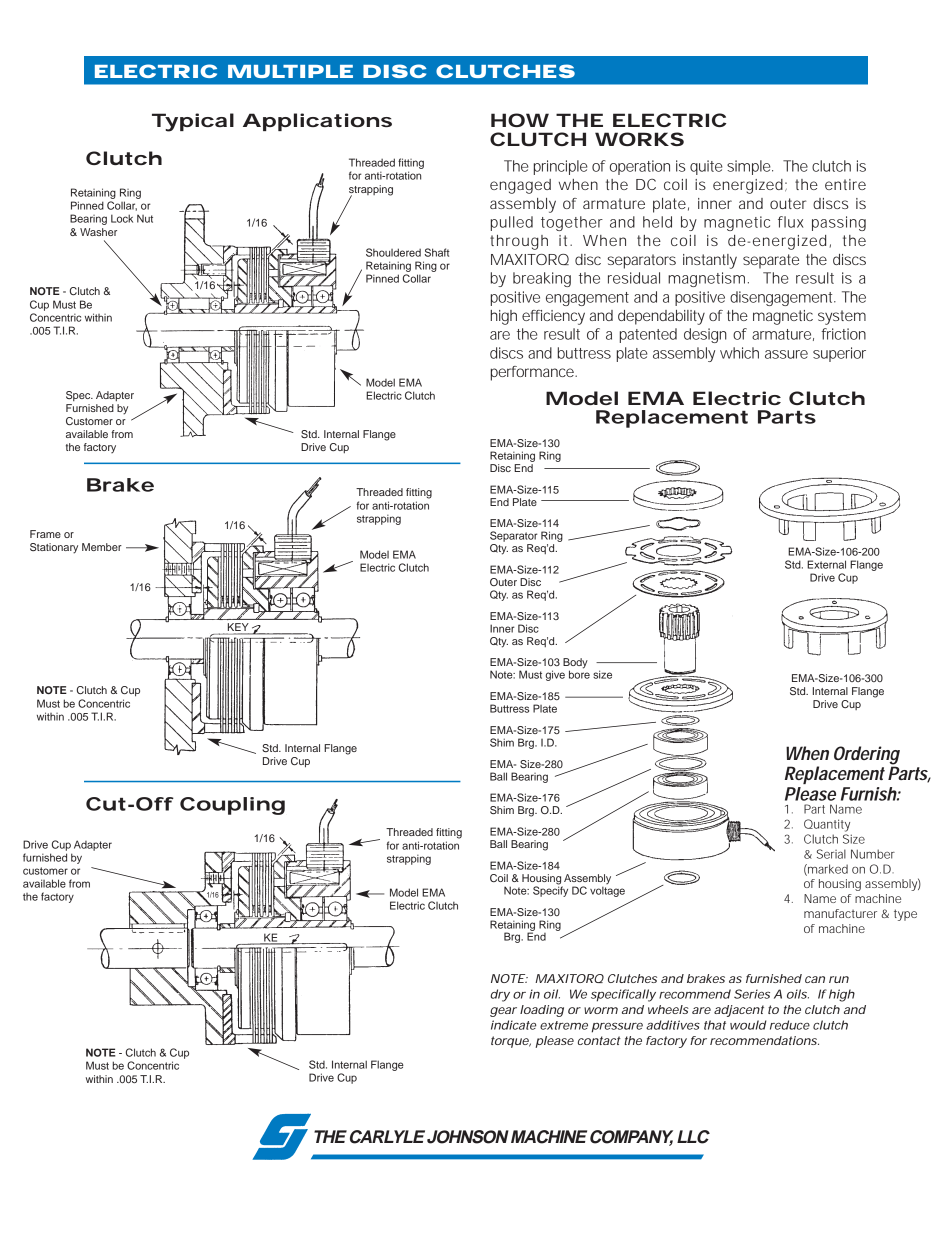  I want to click on Body, so click(575, 664).
